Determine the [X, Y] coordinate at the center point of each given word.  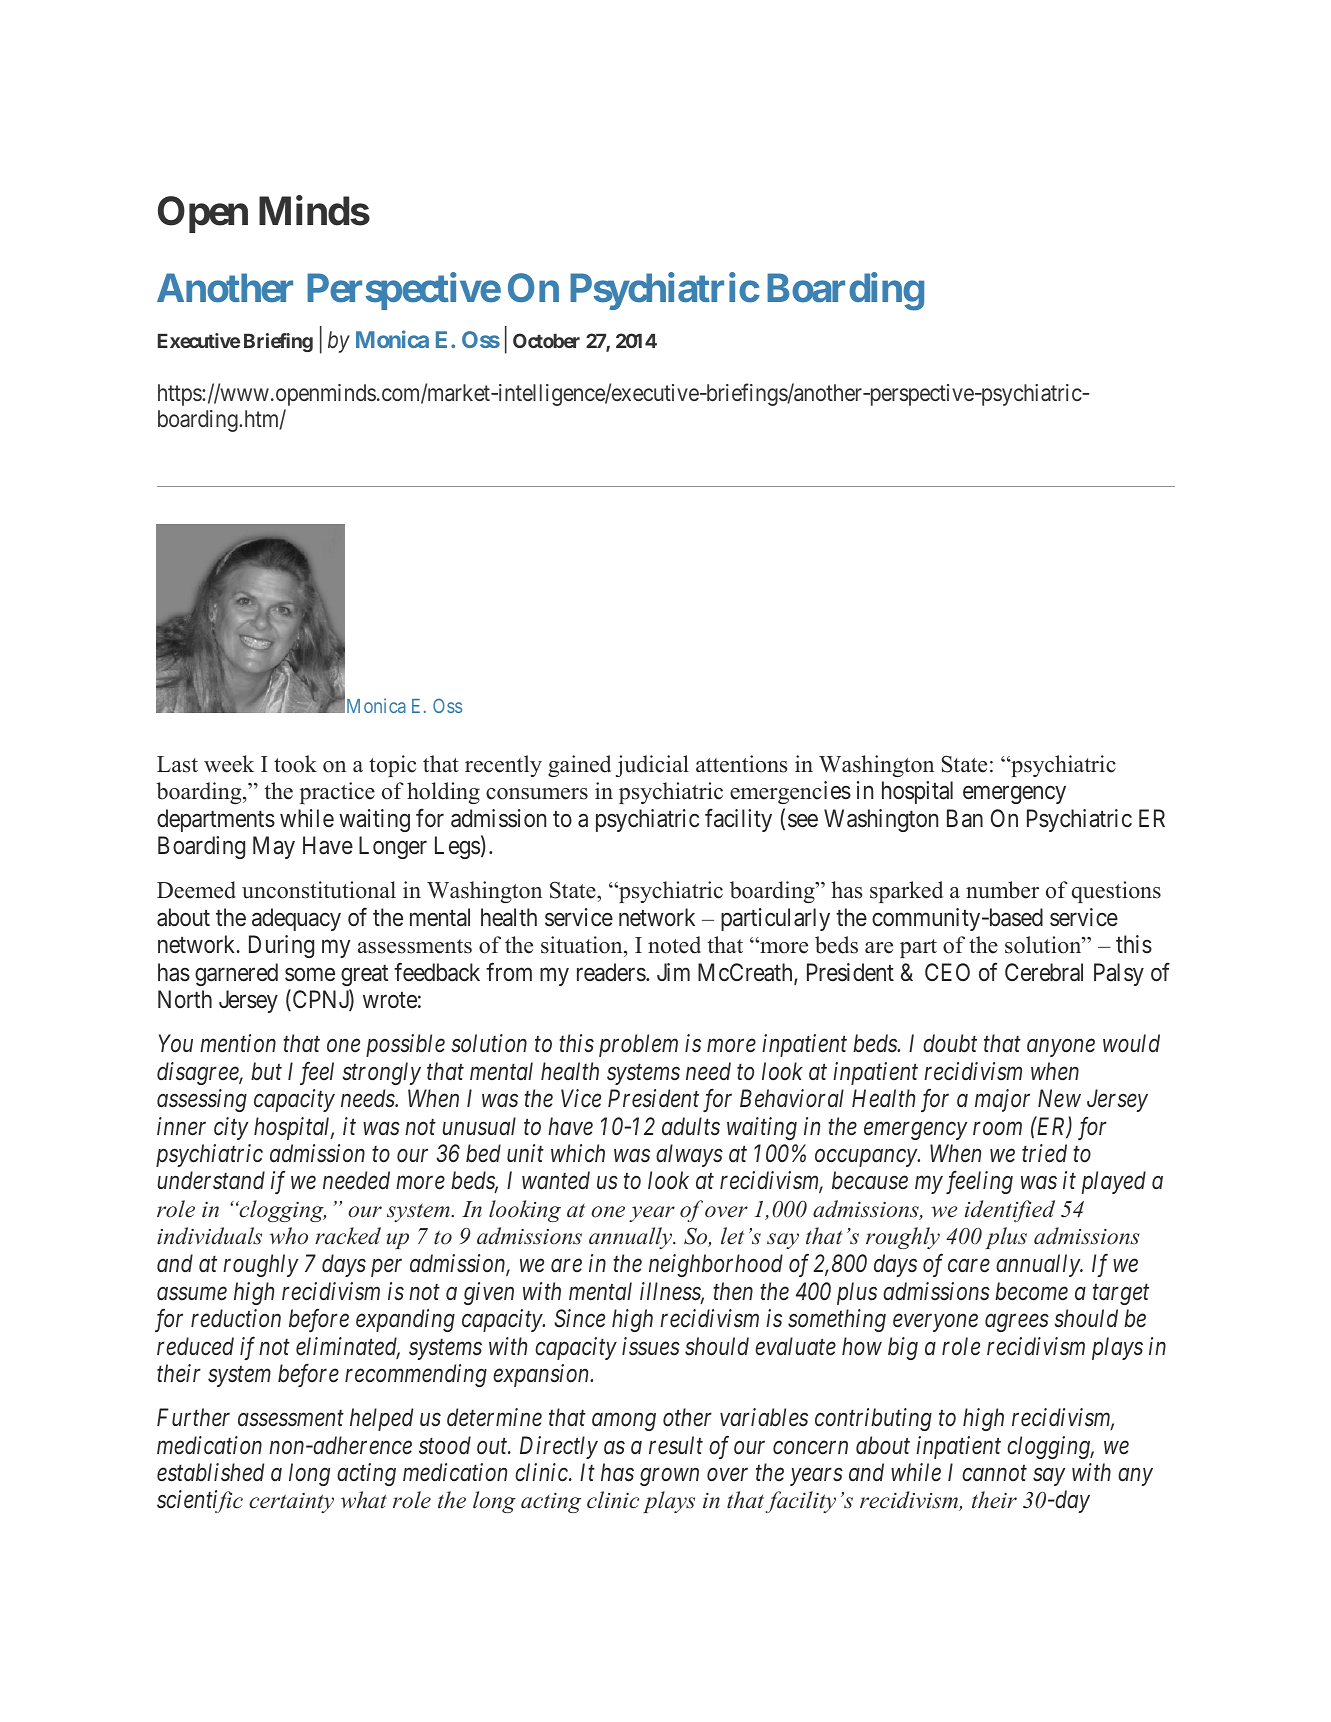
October [546, 340]
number [1002, 890]
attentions [741, 764]
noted [674, 945]
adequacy [296, 919]
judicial [652, 766]
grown [669, 1477]
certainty [291, 1503]
